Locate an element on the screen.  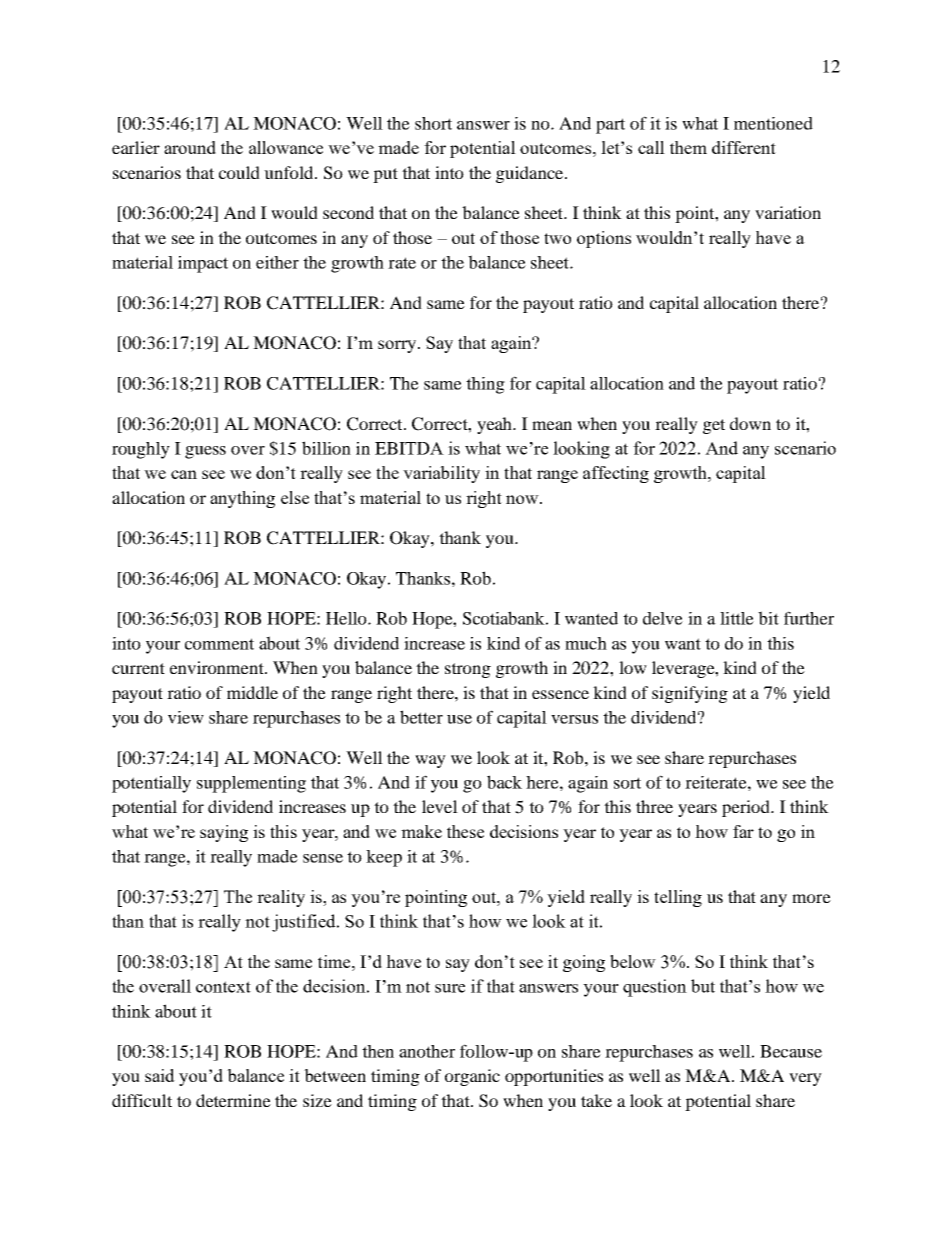
telling is located at coordinates (678, 898).
